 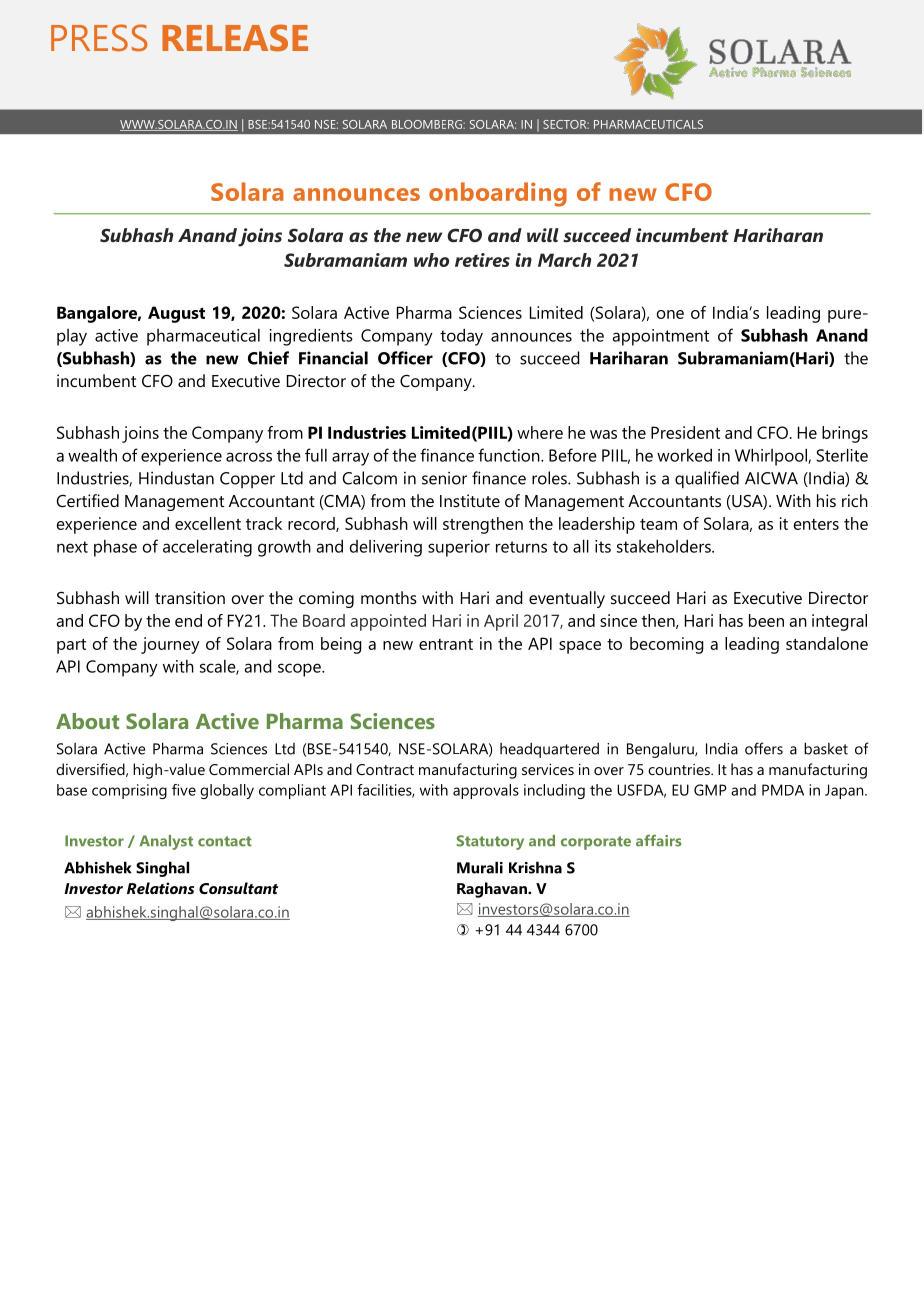 What do you see at coordinates (707, 479) in the page?
I see `qualified` at bounding box center [707, 479].
